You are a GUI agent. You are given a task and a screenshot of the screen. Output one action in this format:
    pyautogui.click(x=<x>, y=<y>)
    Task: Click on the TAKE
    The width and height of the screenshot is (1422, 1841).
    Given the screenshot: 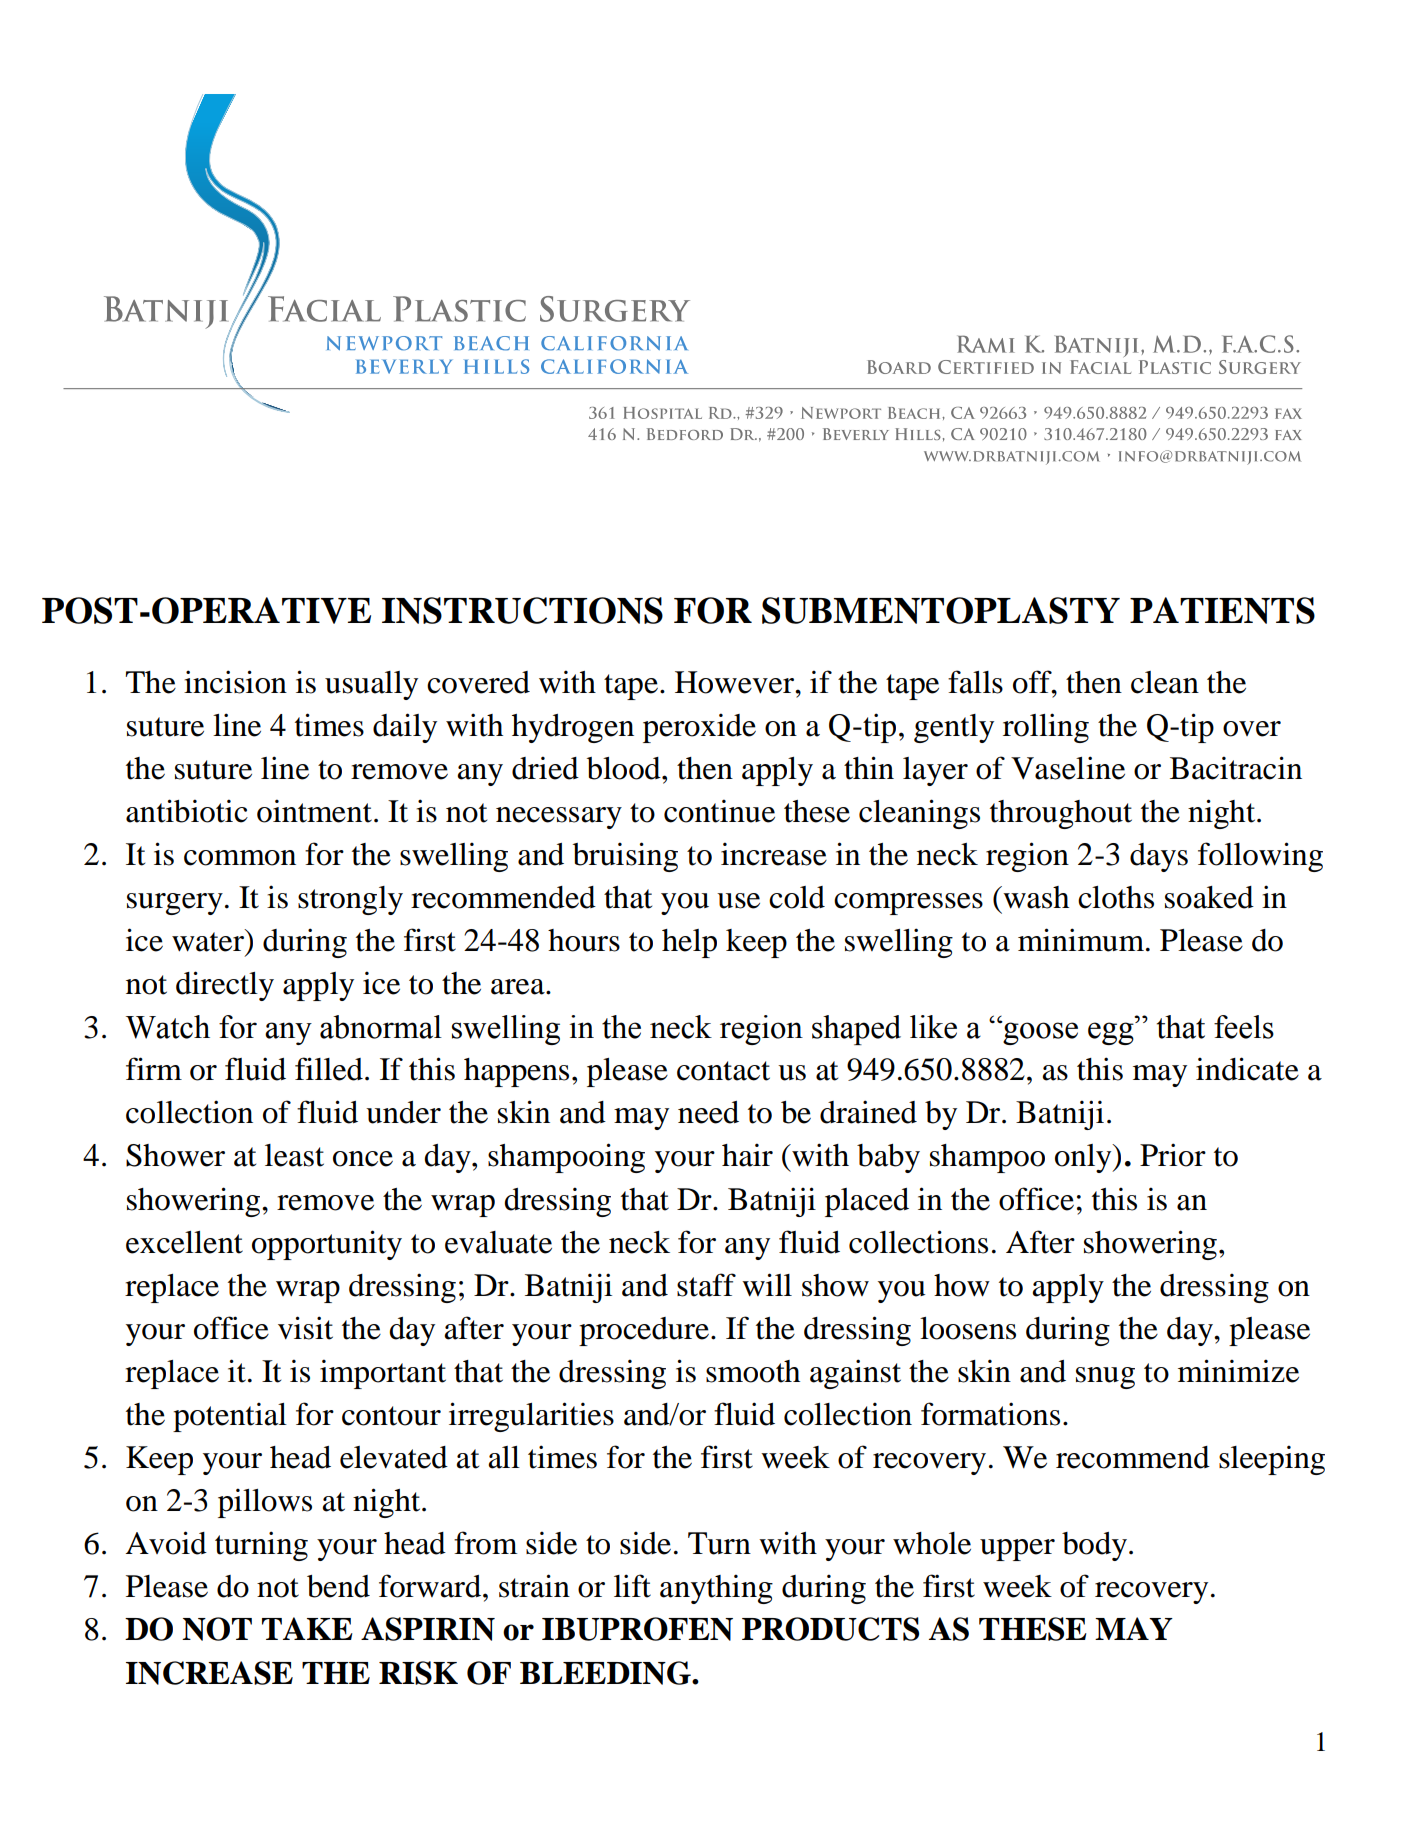 What is the action you would take?
    pyautogui.click(x=307, y=1628)
